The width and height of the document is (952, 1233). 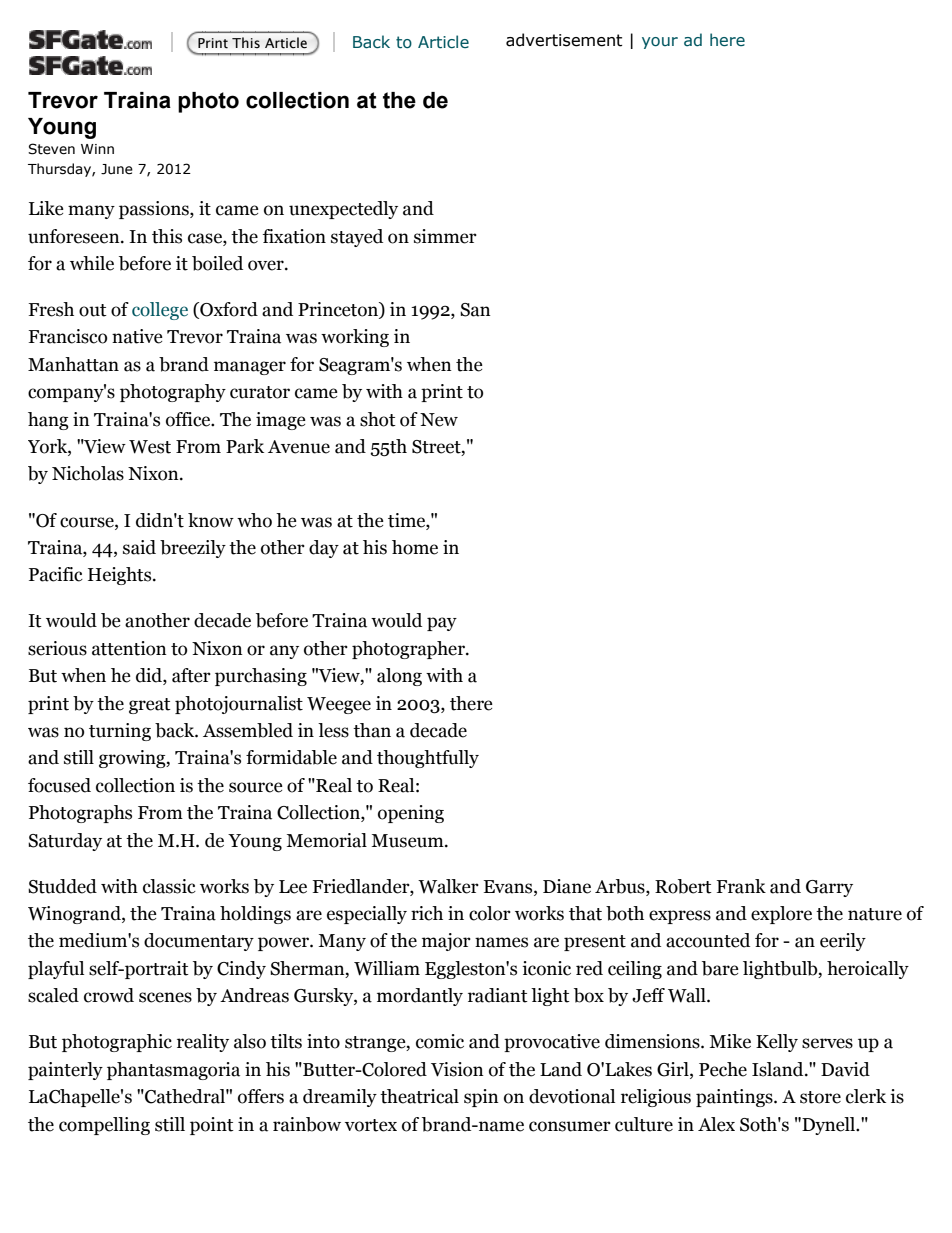 I want to click on phantasmagoria, so click(x=173, y=1071).
